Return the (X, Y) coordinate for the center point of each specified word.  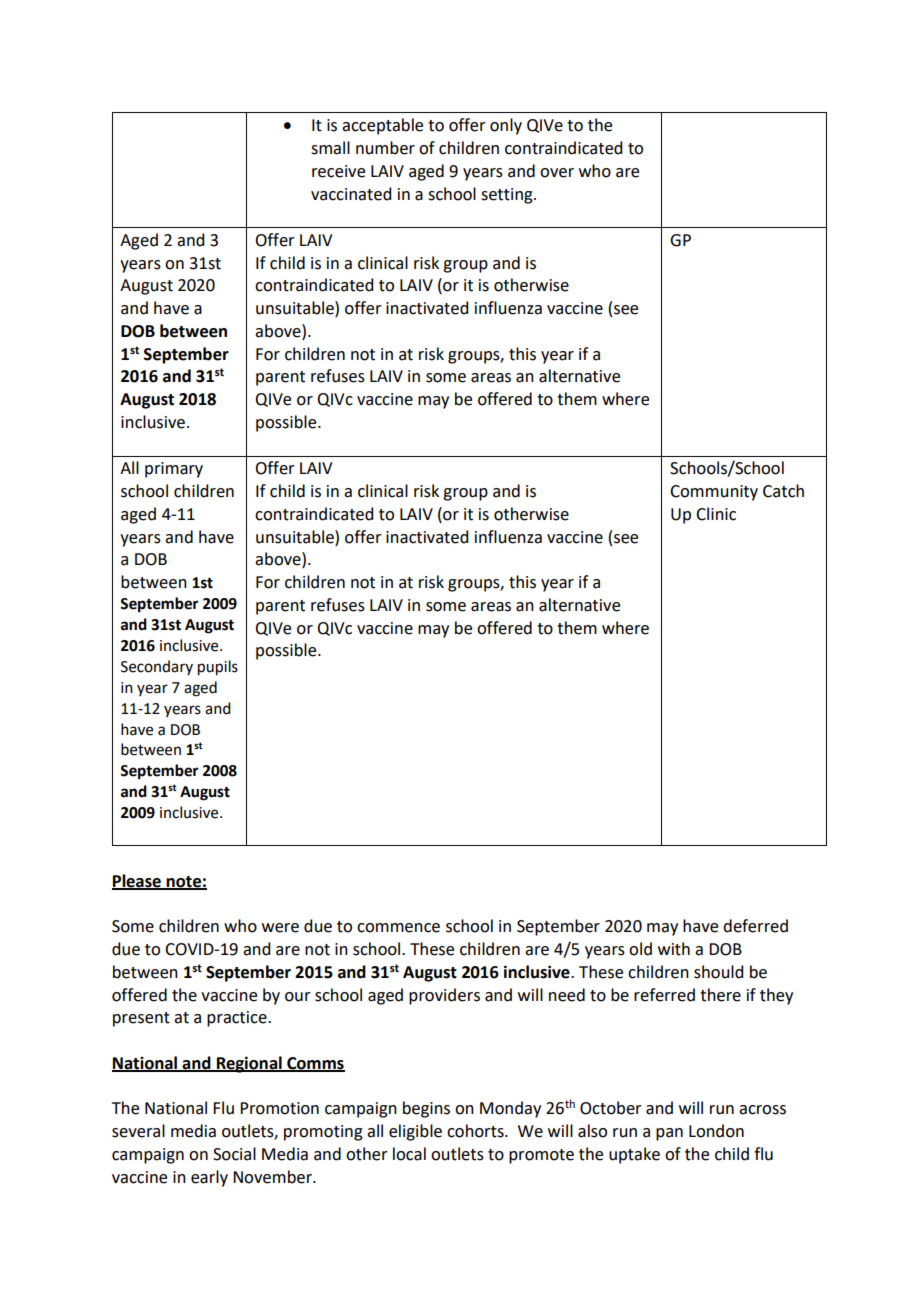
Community (714, 493)
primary (174, 470)
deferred (755, 926)
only (506, 126)
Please (137, 881)
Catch (783, 491)
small (330, 148)
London (716, 1131)
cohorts (476, 1131)
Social (234, 1154)
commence (398, 928)
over (557, 173)
